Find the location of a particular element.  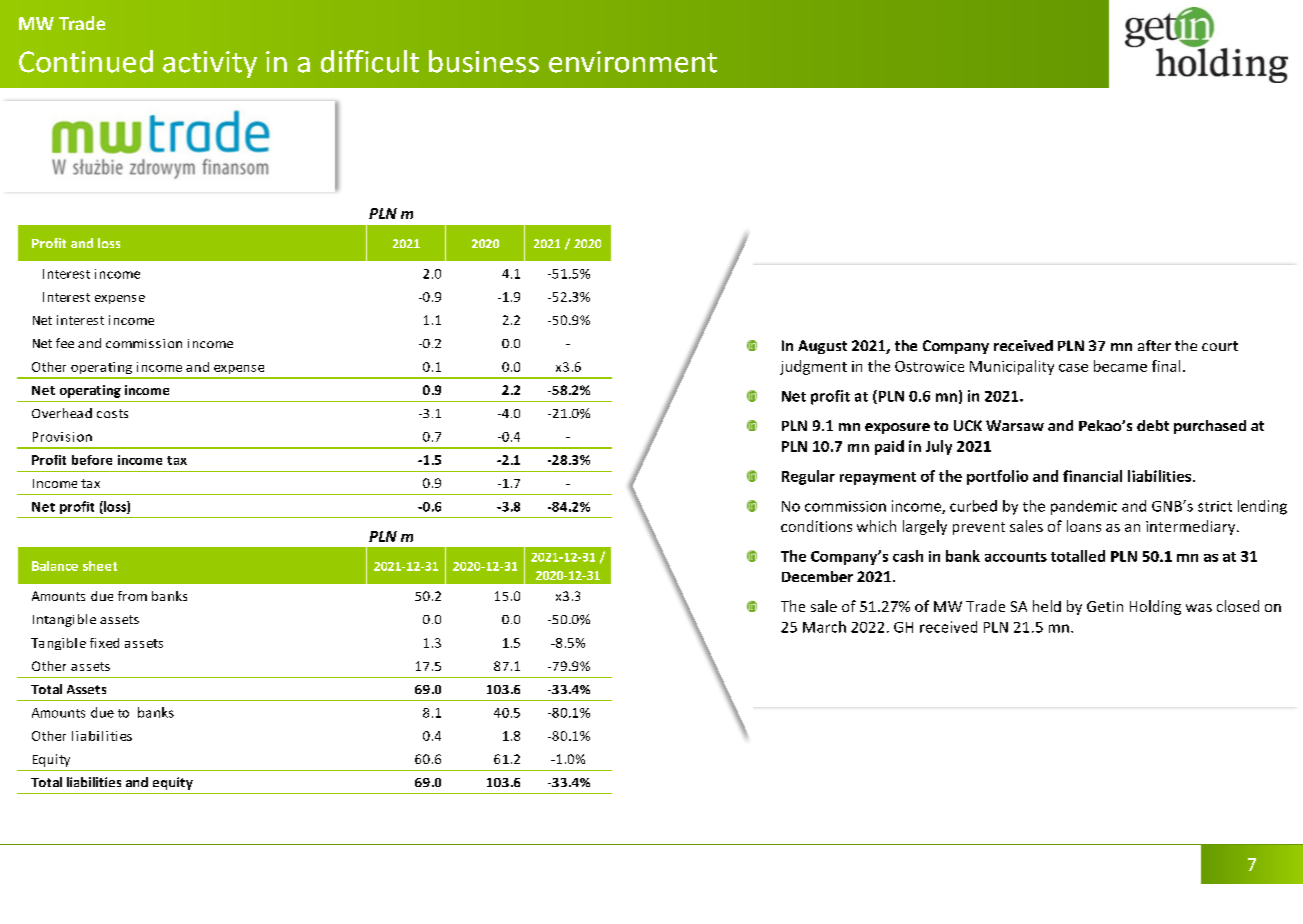

March is located at coordinates (824, 627).
